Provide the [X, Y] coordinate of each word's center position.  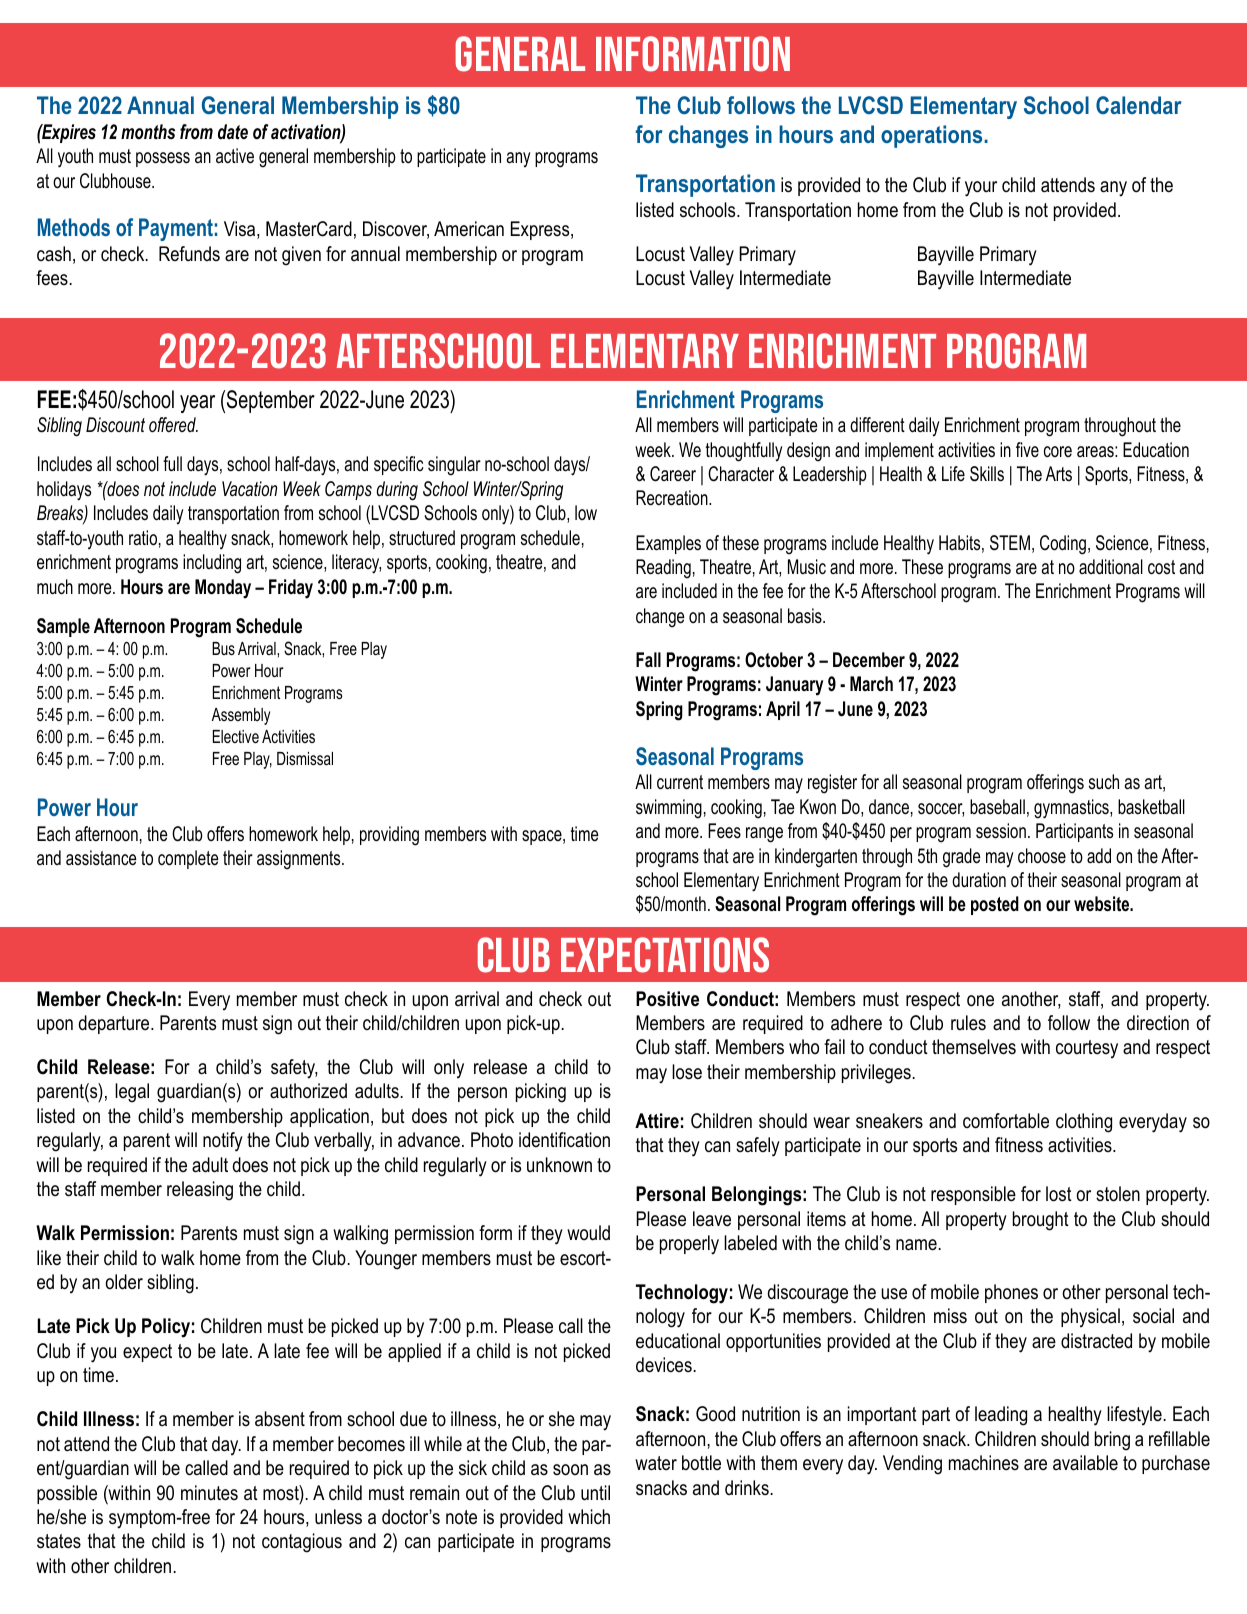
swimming [669, 809]
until [595, 1493]
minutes [209, 1493]
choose [1042, 856]
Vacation [249, 489]
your [981, 189]
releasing [200, 1191]
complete [188, 859]
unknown [559, 1165]
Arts [1059, 474]
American [469, 228]
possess [163, 159]
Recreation [673, 498]
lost [1059, 1194]
